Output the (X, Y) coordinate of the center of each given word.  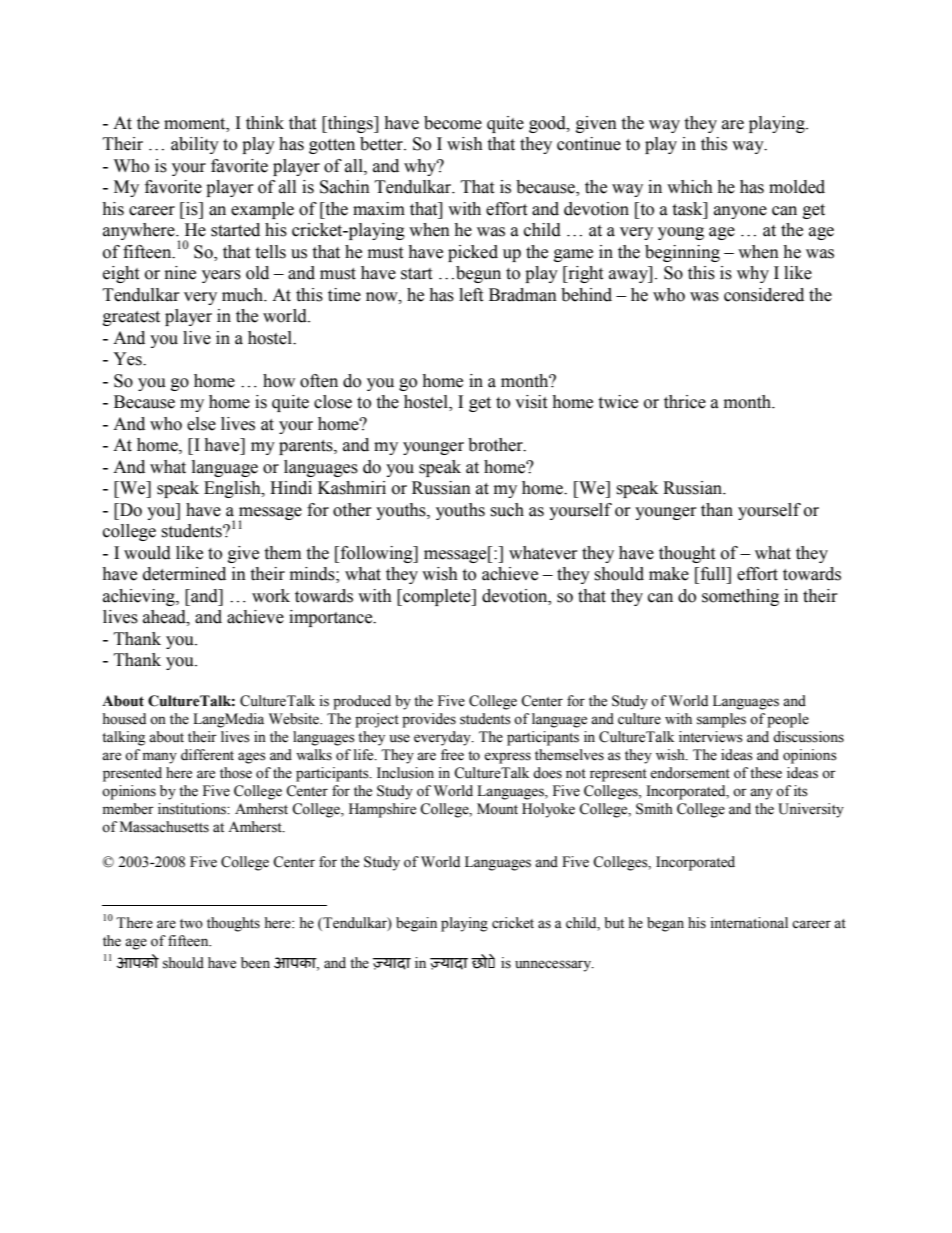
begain (416, 924)
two (191, 924)
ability (195, 145)
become (453, 123)
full (713, 574)
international (749, 923)
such (507, 510)
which (690, 187)
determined (184, 574)
